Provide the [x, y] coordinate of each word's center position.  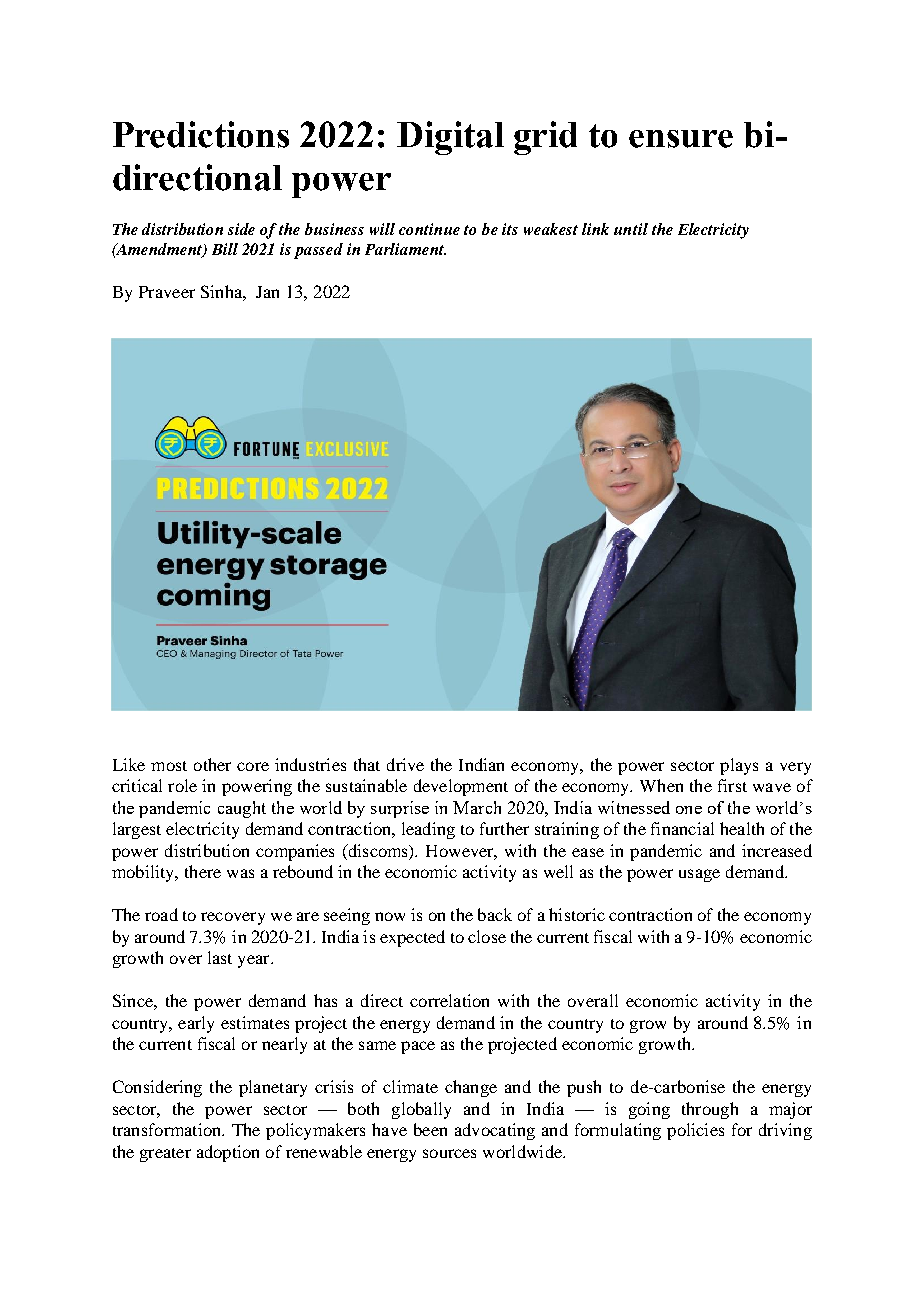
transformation [168, 1129]
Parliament [405, 249]
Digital [450, 138]
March [477, 807]
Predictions [201, 134]
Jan [267, 292]
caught [242, 809]
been [430, 1129]
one [689, 810]
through [710, 1110]
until [631, 229]
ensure [681, 139]
